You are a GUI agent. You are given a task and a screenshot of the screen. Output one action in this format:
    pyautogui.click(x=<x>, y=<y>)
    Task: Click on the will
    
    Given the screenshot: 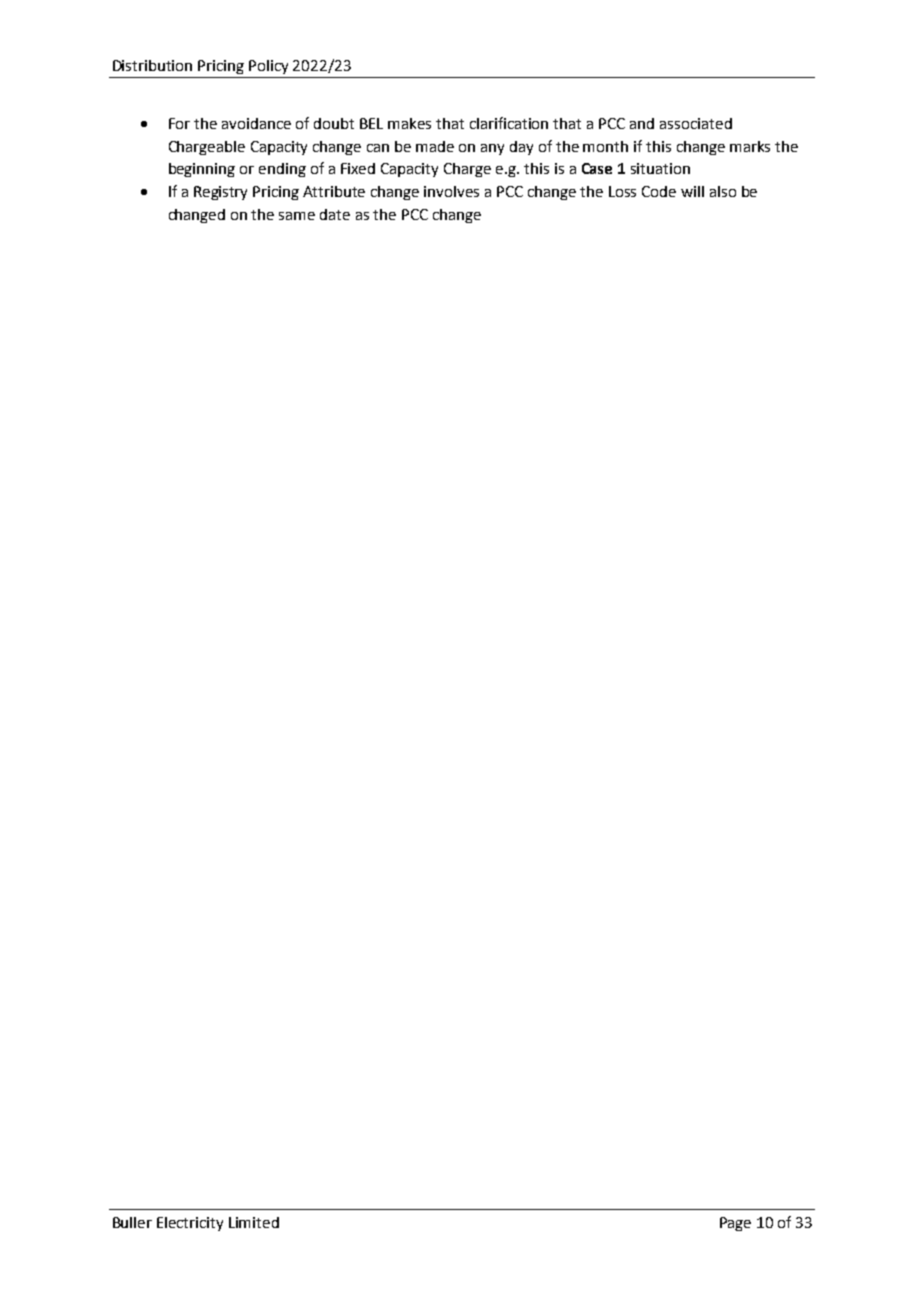 What is the action you would take?
    pyautogui.click(x=692, y=191)
